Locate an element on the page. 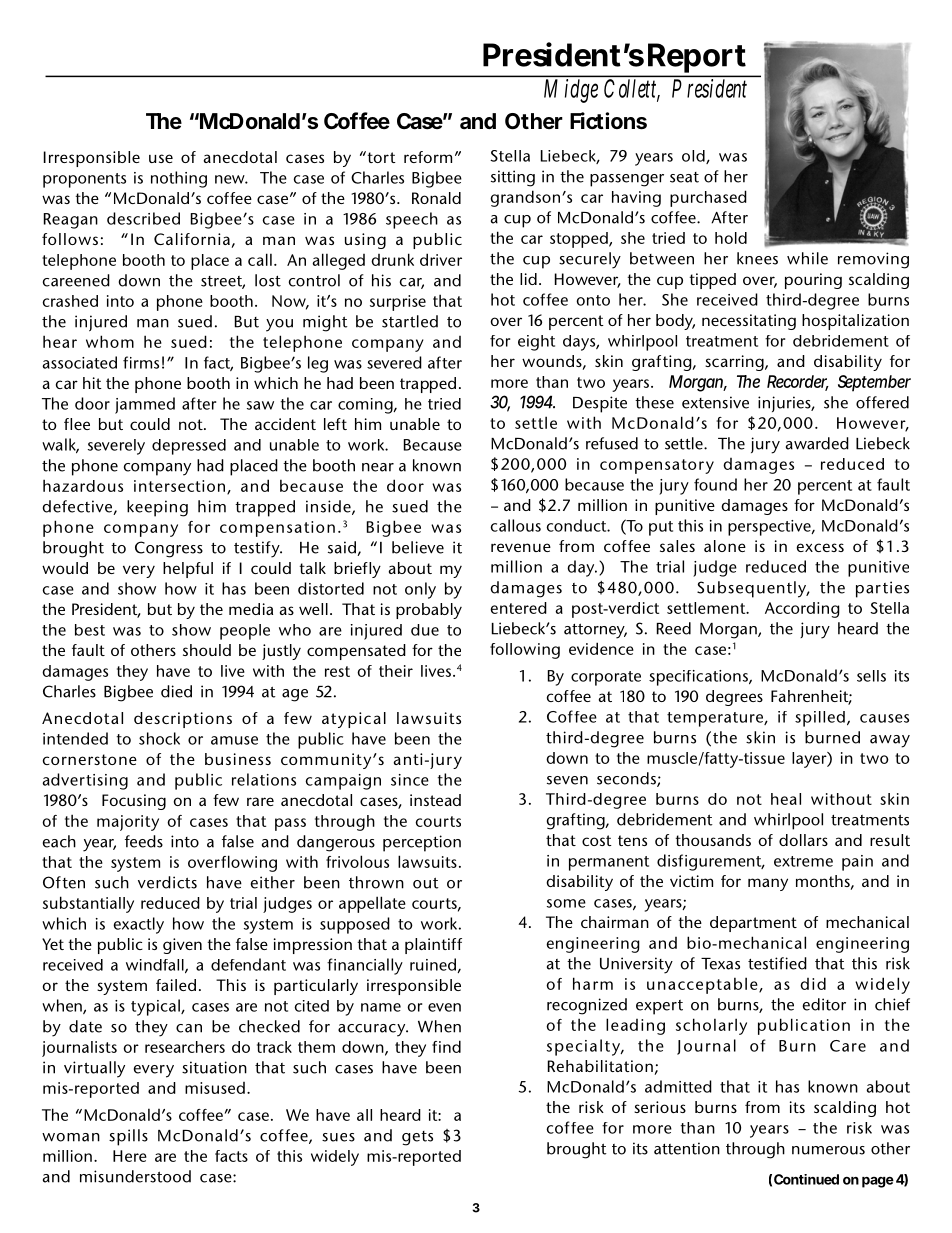  purchased is located at coordinates (708, 198).
